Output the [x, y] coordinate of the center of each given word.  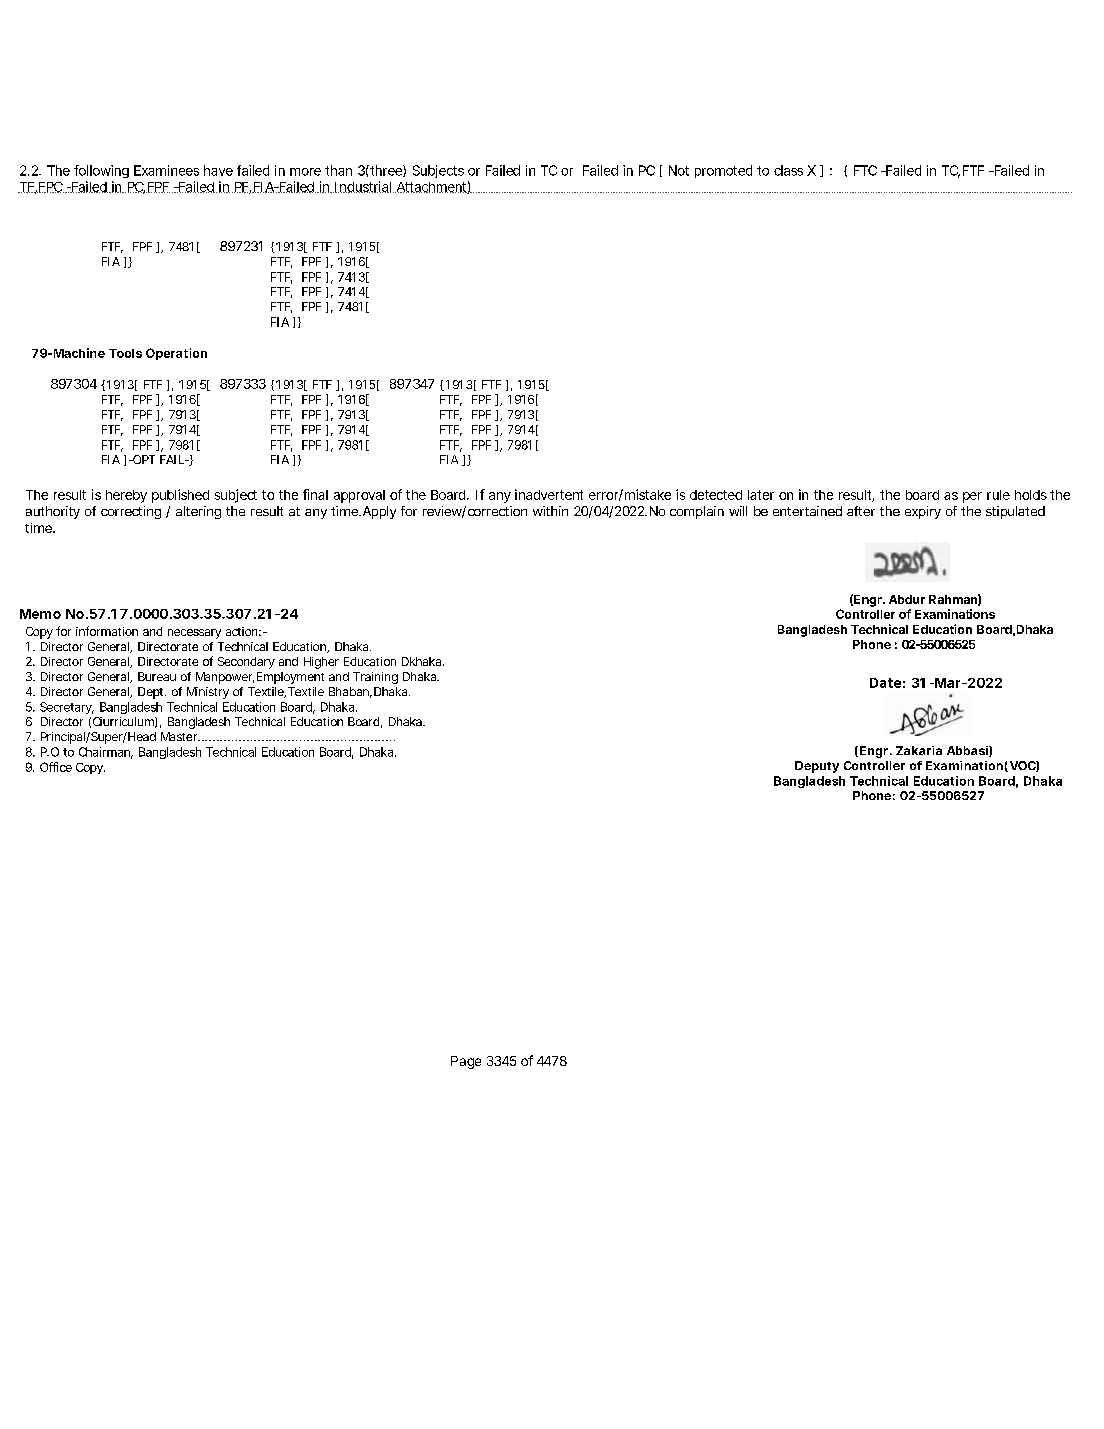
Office [56, 767]
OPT [142, 459]
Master [179, 736]
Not [679, 170]
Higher [321, 663]
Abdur [907, 599]
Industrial [362, 187]
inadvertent [549, 494]
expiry [923, 512]
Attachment [431, 188]
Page [466, 1062]
